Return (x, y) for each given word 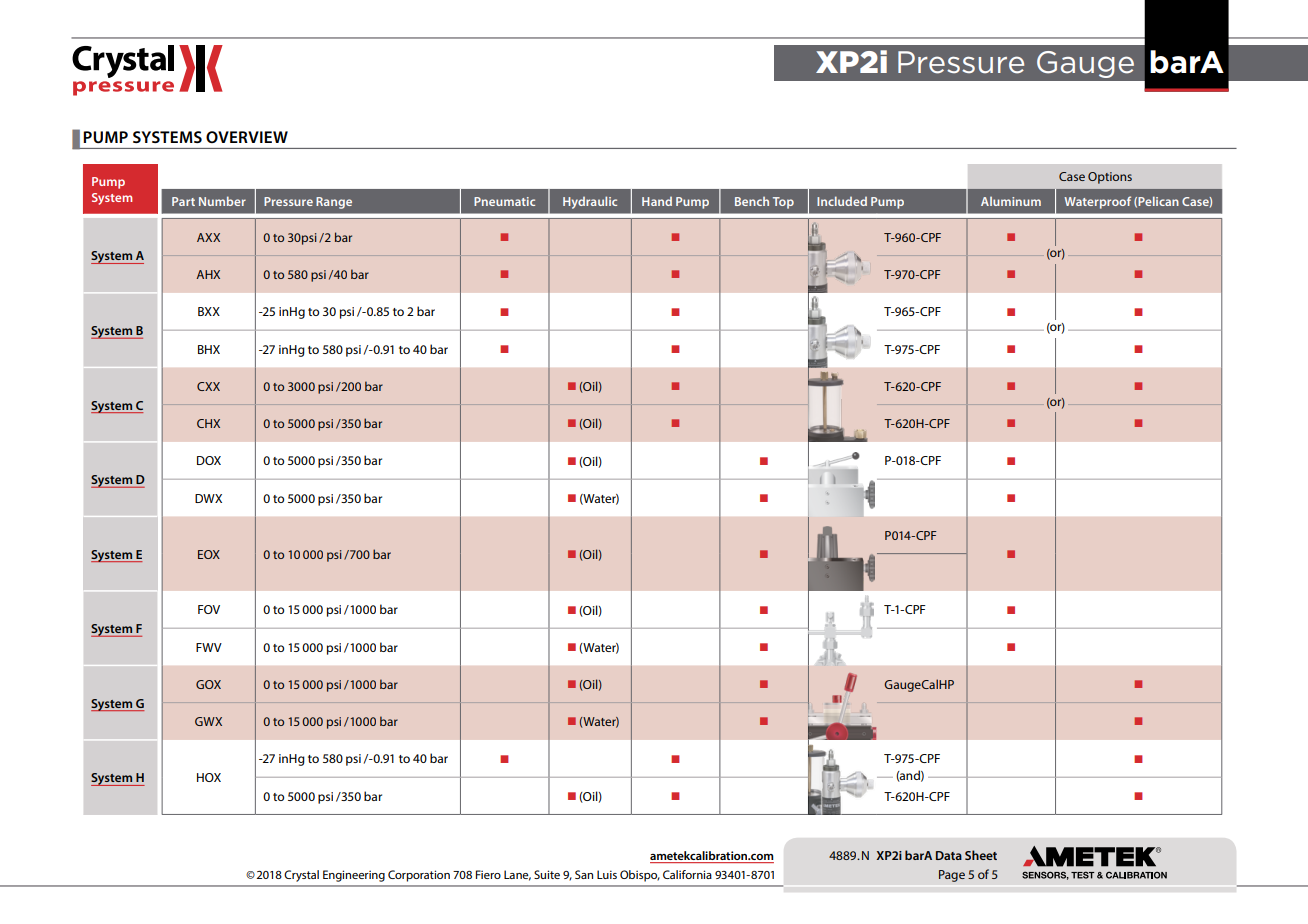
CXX (208, 386)
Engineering (354, 876)
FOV (209, 609)
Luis (607, 874)
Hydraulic (590, 202)
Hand (657, 201)
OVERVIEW (247, 137)
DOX (209, 460)
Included (842, 201)
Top (783, 203)
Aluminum (1011, 201)
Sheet (981, 855)
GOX (208, 684)
